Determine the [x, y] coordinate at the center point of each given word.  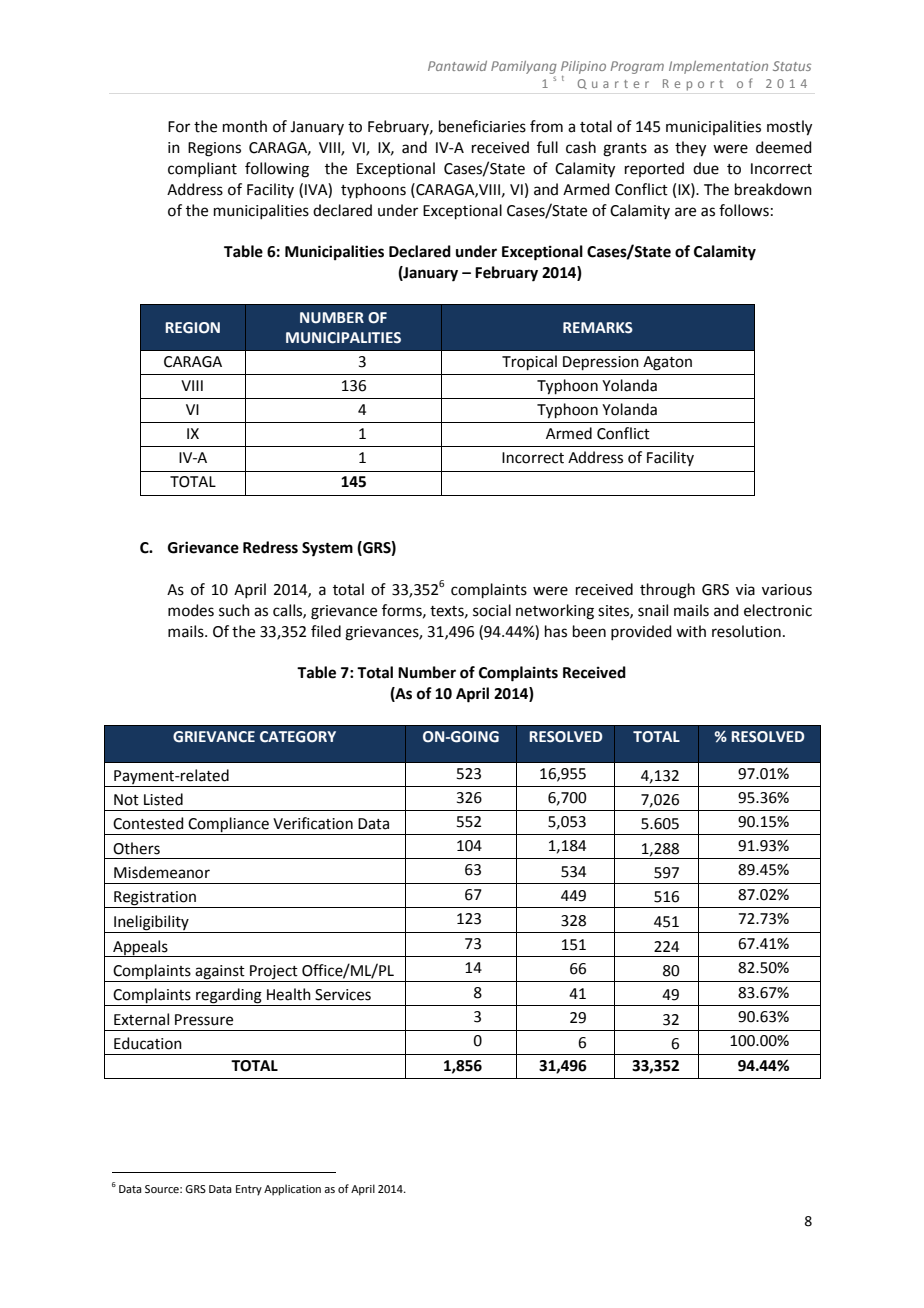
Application [292, 1190]
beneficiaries [482, 126]
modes [191, 610]
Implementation [718, 67]
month [245, 126]
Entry [249, 1190]
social [492, 610]
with [691, 631]
